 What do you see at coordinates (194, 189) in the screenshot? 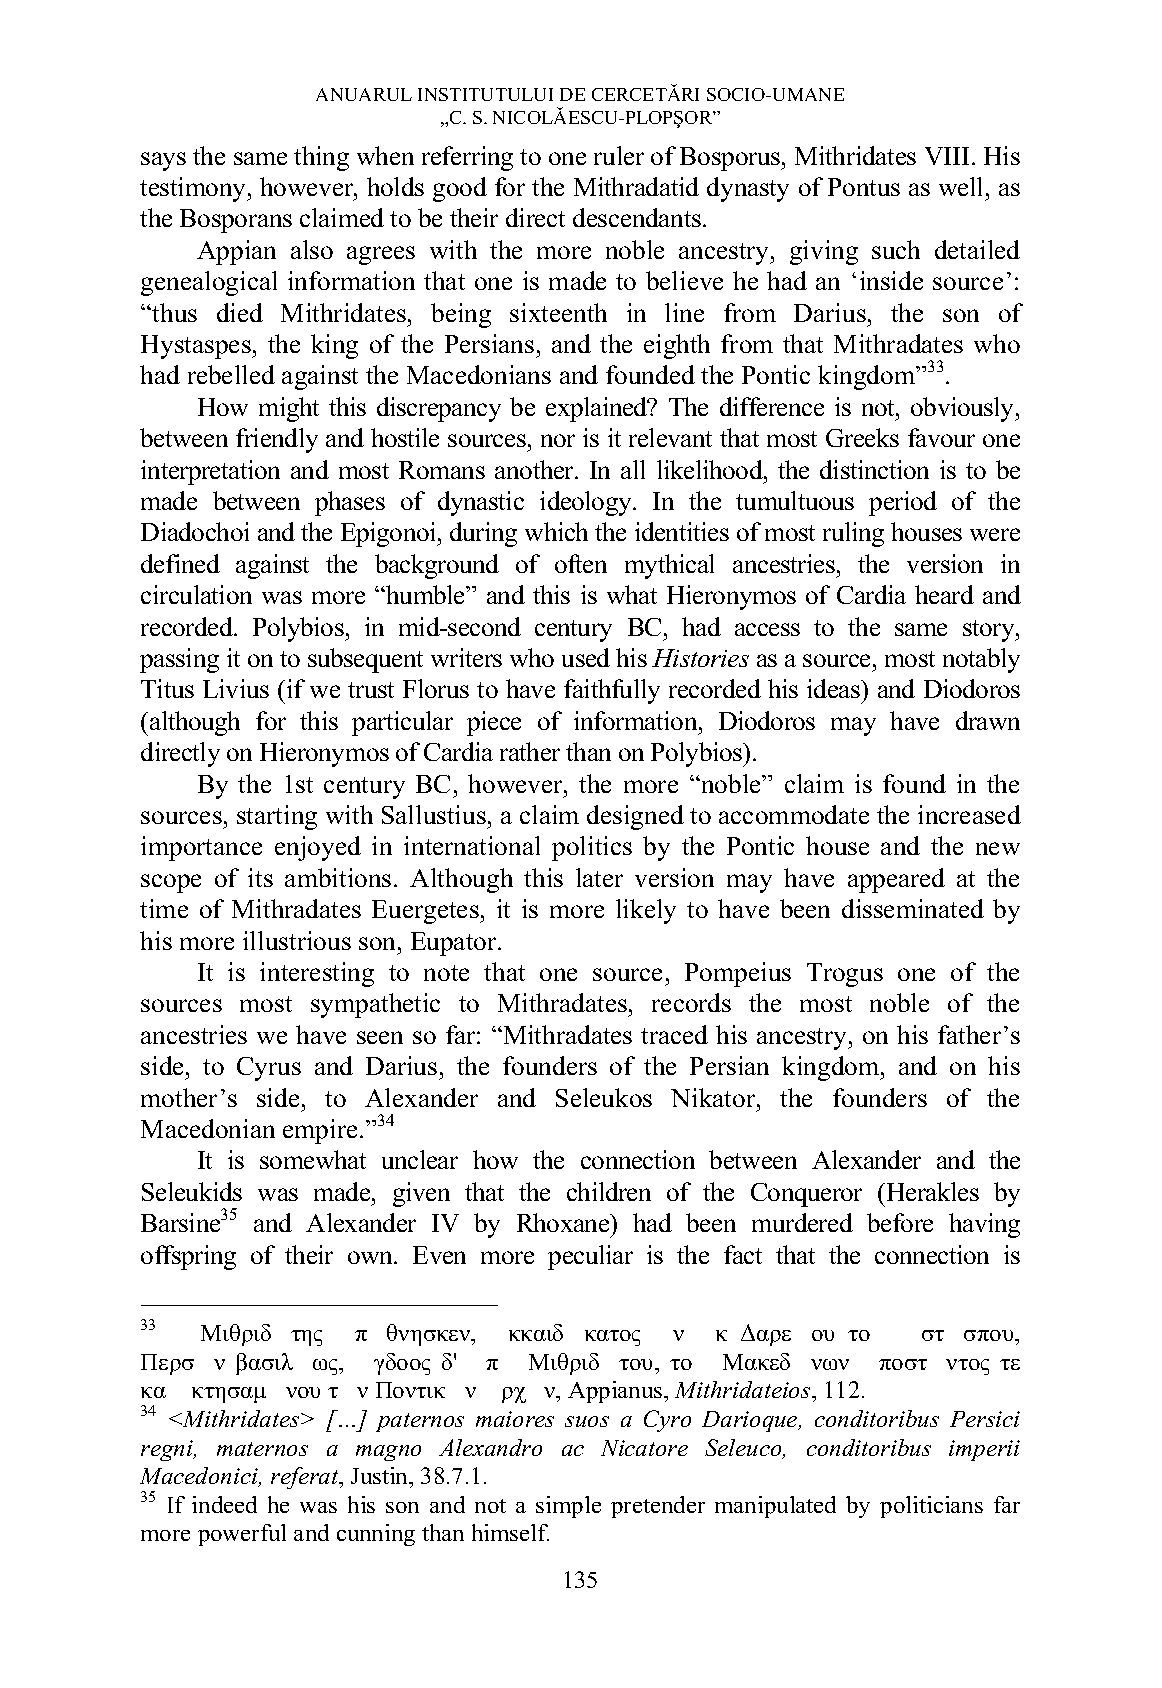
I see `testimony` at bounding box center [194, 189].
